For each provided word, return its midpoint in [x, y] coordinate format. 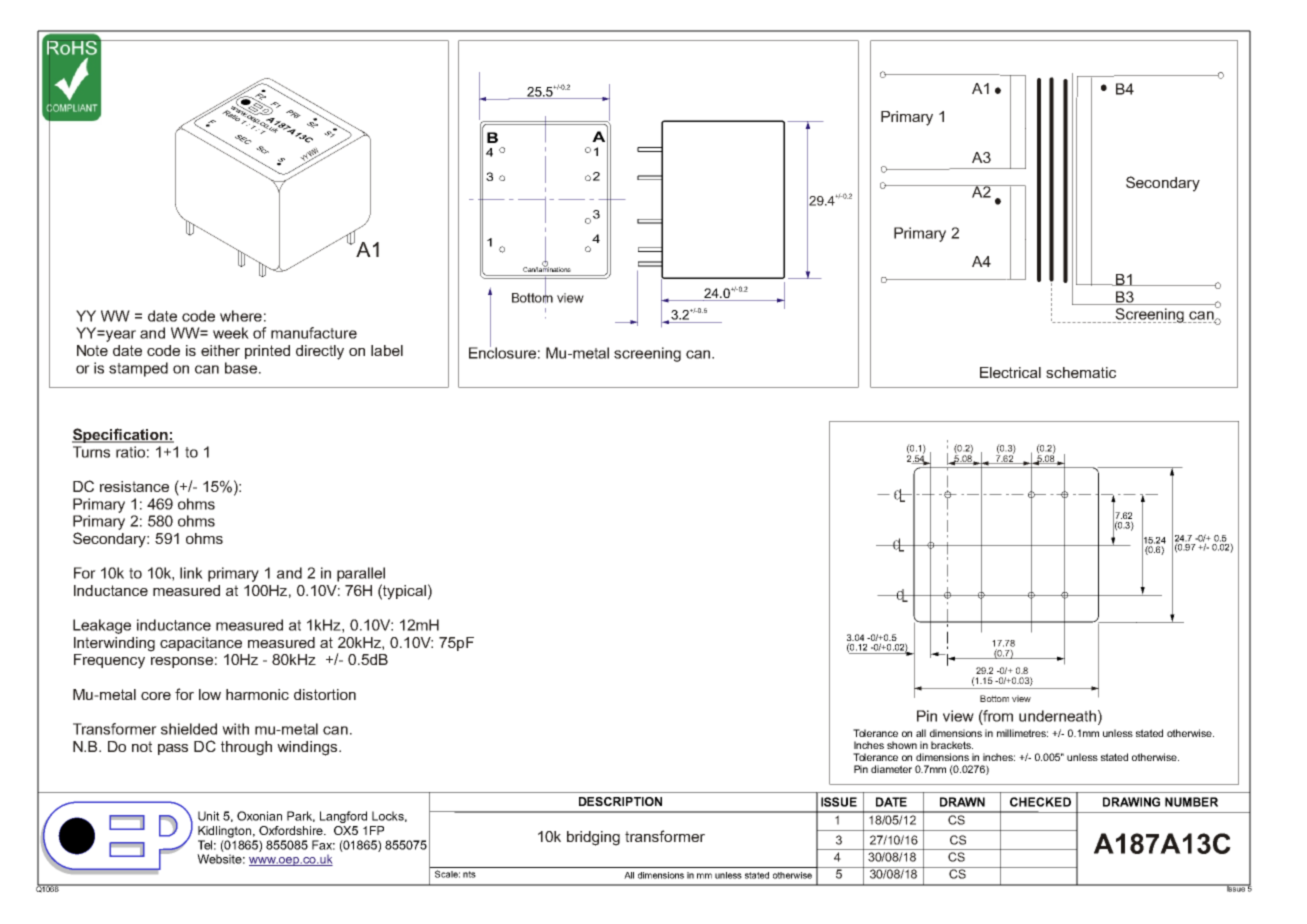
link [191, 573]
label [387, 350]
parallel [361, 574]
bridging [593, 838]
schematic [1081, 372]
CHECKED [1040, 802]
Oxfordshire [292, 830]
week [231, 333]
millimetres [1022, 733]
